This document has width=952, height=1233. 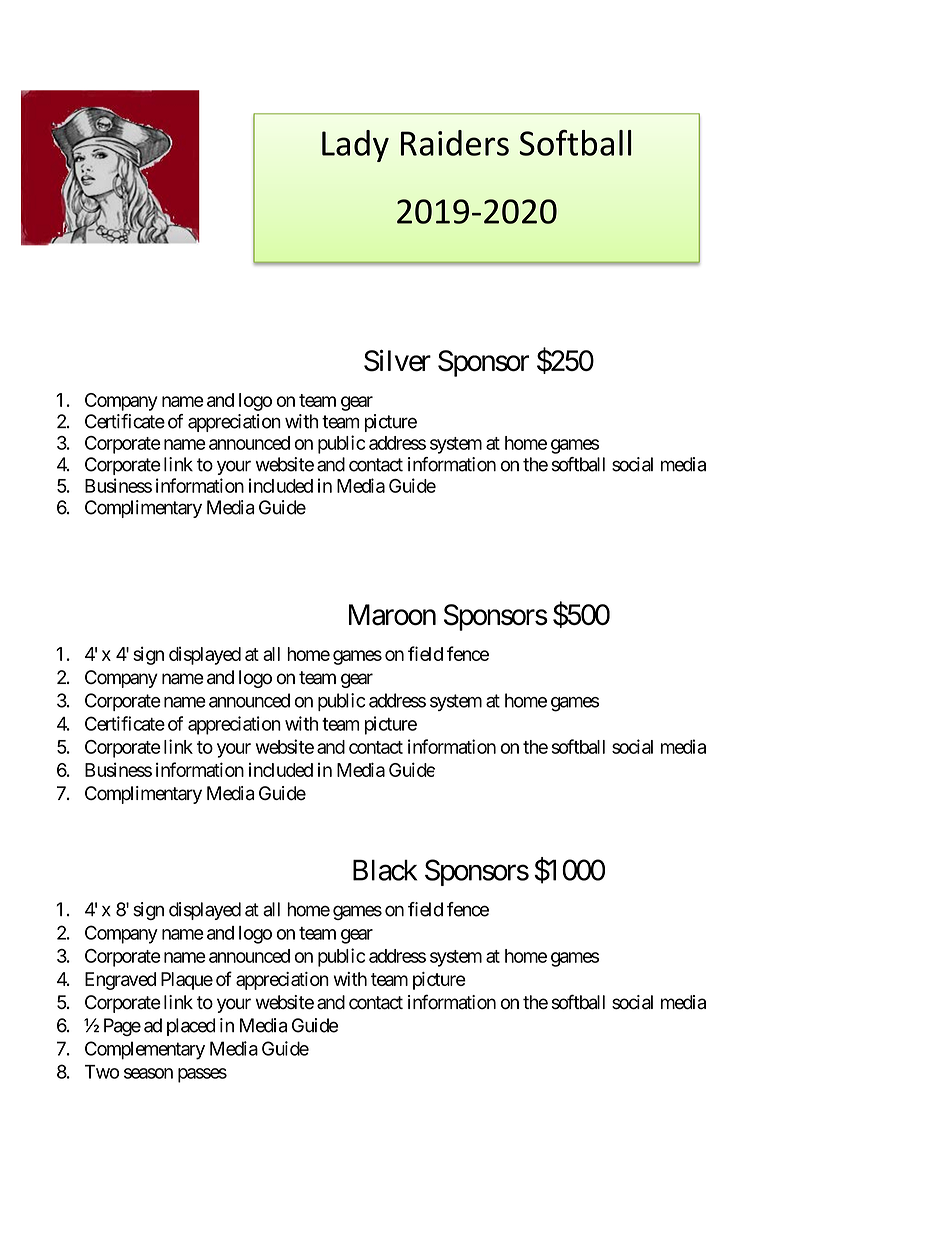 What do you see at coordinates (191, 1027) in the document?
I see `placed` at bounding box center [191, 1027].
